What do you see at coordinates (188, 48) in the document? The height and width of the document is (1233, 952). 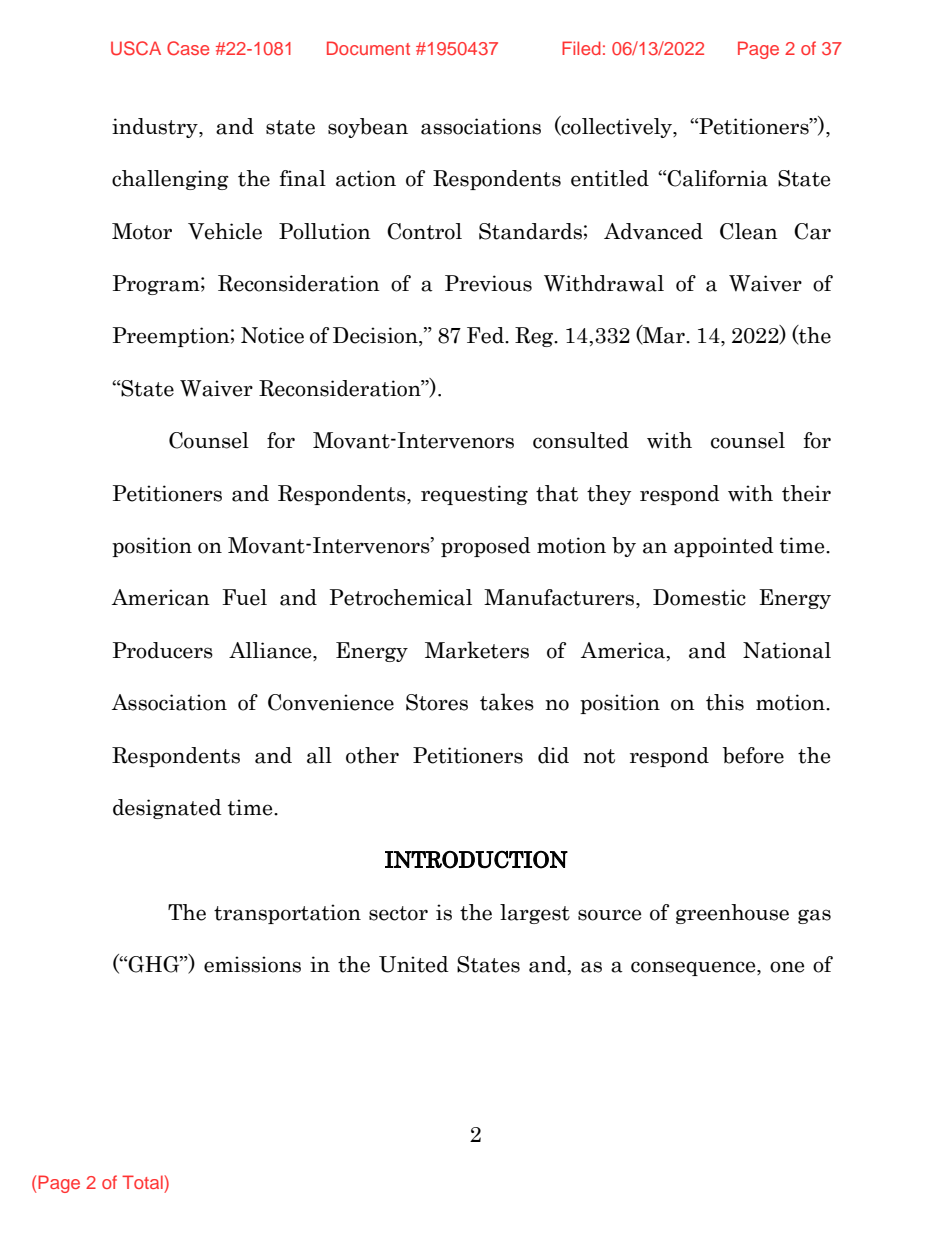 I see `Case` at bounding box center [188, 48].
